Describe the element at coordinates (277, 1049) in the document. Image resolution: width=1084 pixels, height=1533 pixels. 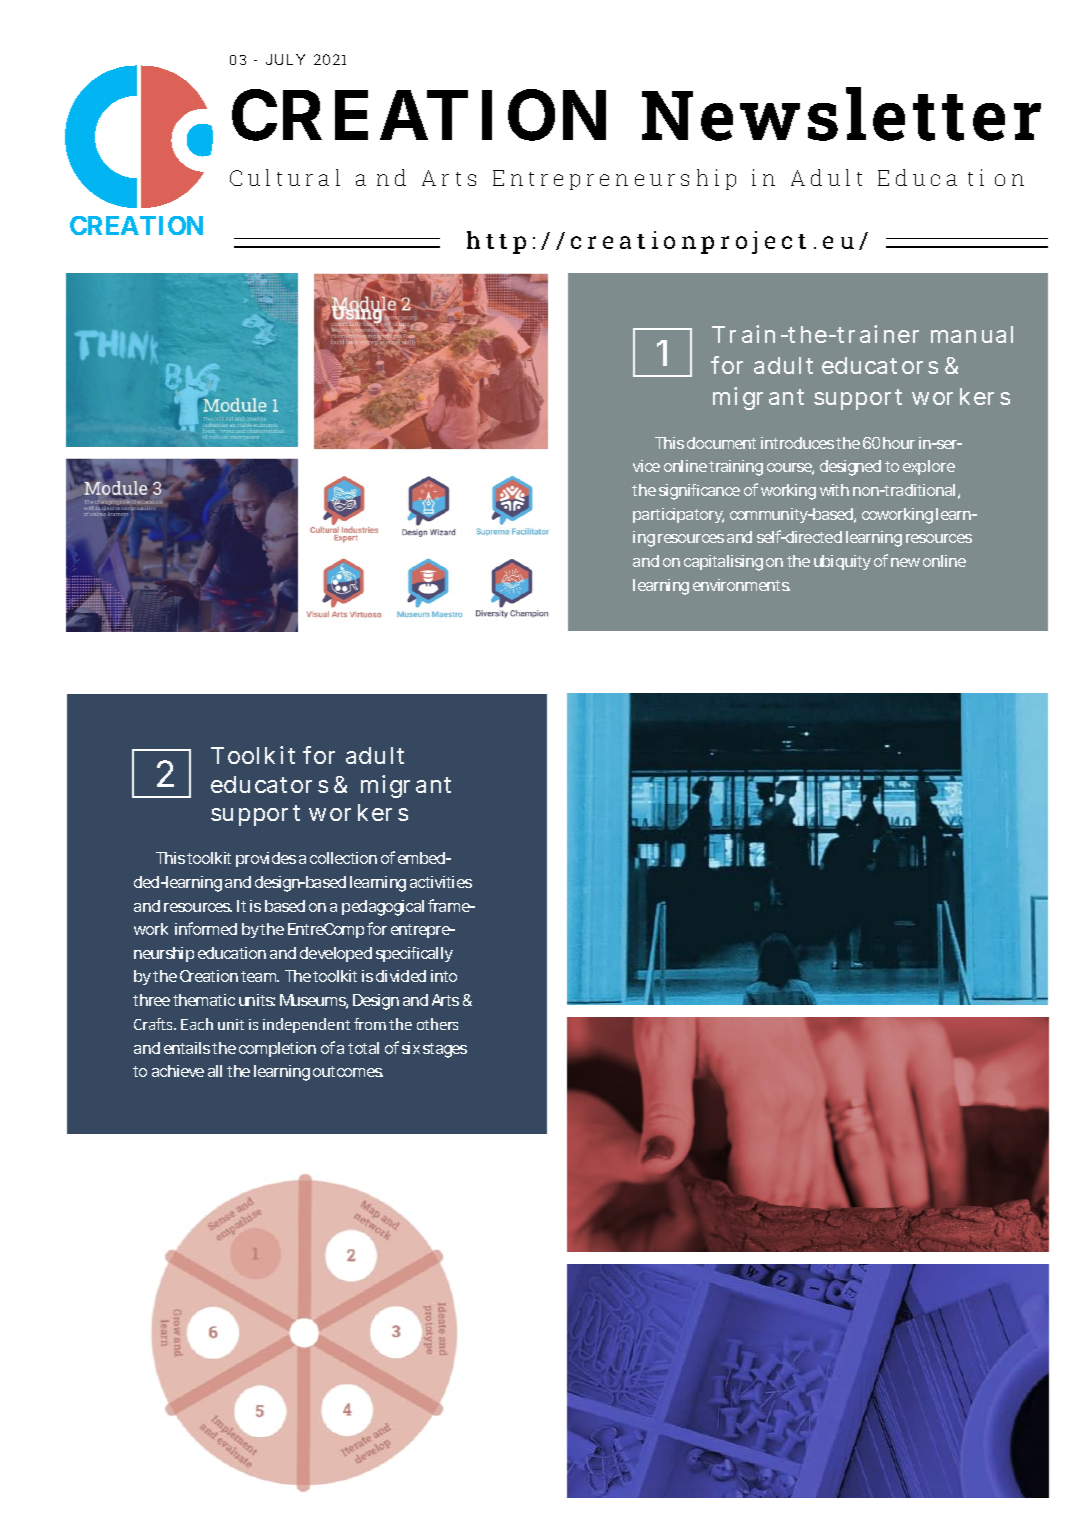
I see `completion` at that location.
